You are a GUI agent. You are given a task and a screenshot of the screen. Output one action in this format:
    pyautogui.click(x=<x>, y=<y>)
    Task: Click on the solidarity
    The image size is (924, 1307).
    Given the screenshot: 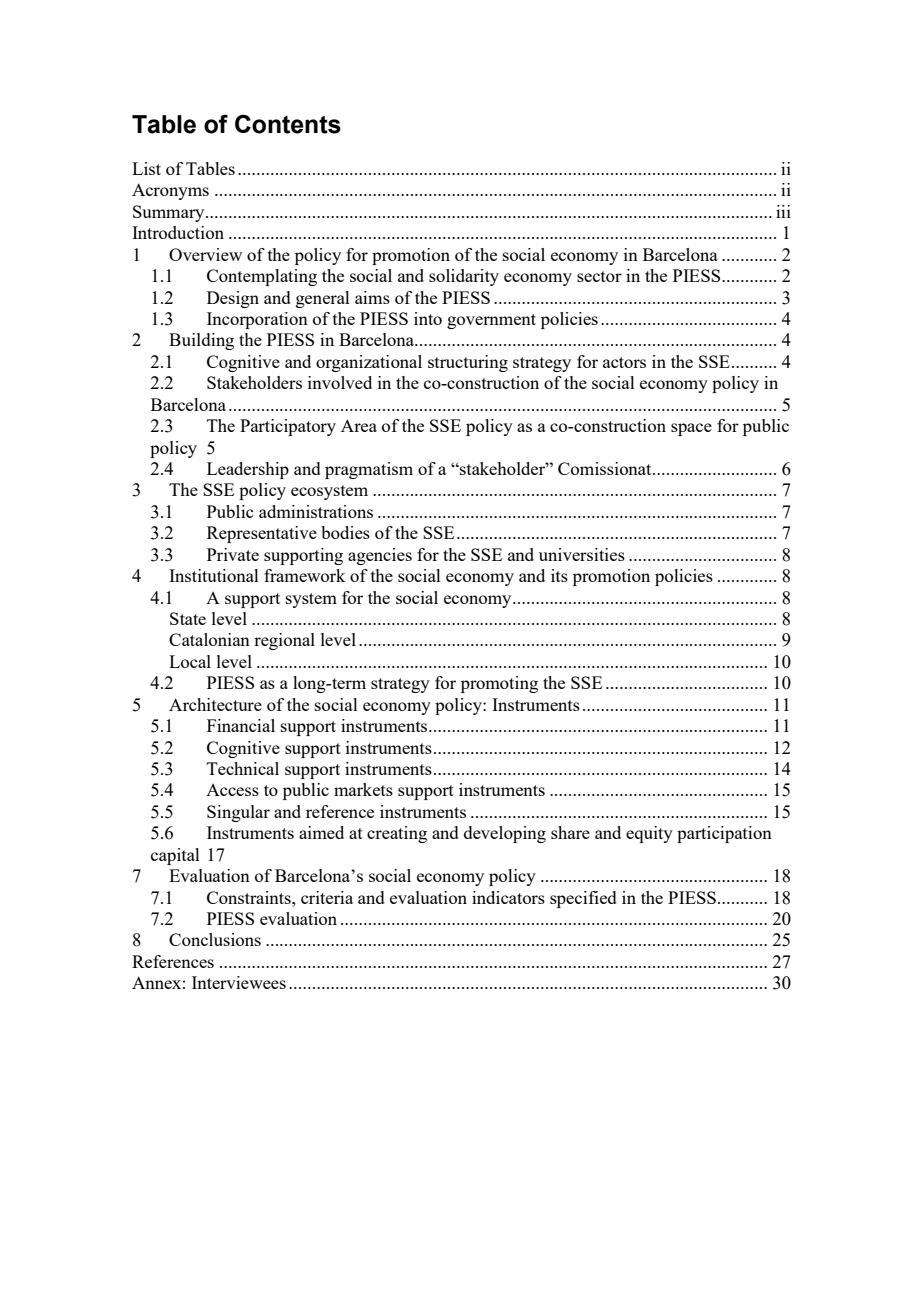 What is the action you would take?
    pyautogui.click(x=464, y=277)
